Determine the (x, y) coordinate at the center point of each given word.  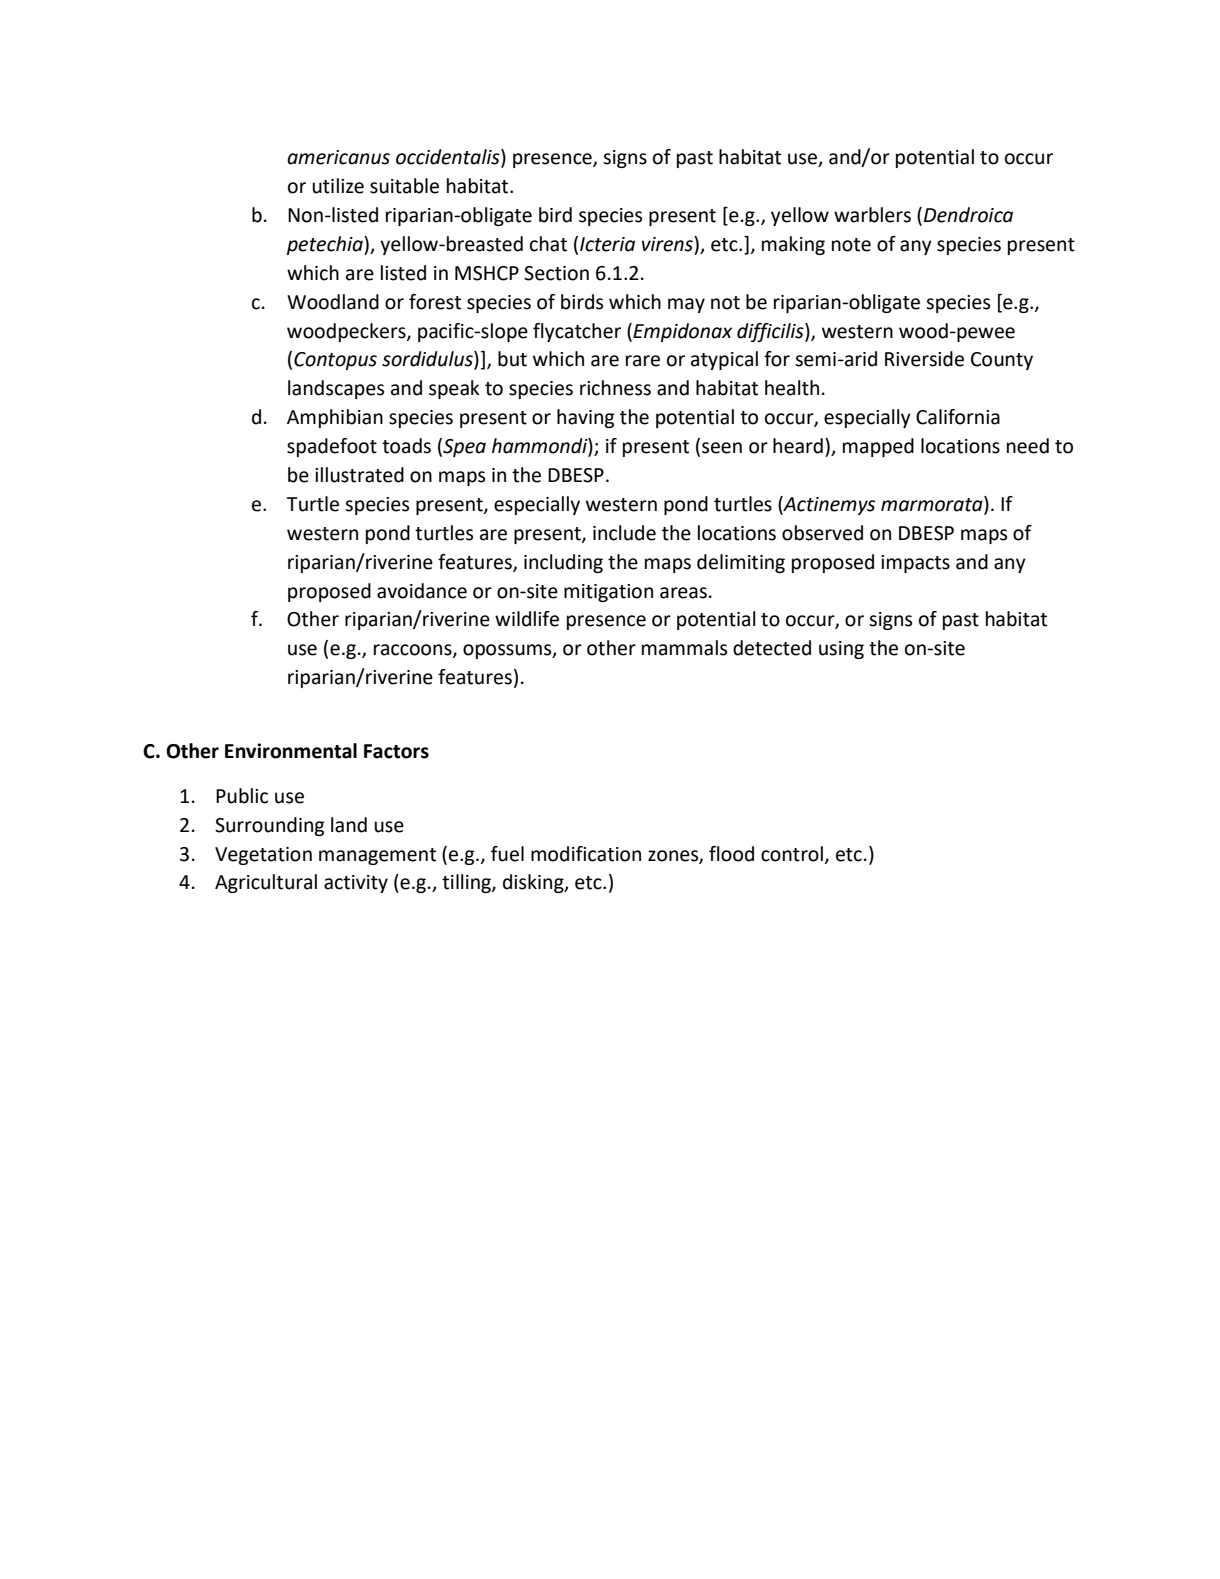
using (841, 650)
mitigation (608, 593)
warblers (872, 215)
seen (722, 448)
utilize (338, 186)
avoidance (422, 591)
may (686, 305)
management (377, 856)
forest (435, 302)
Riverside (924, 359)
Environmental (291, 751)
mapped (878, 447)
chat (548, 244)
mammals (684, 648)
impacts (915, 564)
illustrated (359, 475)
